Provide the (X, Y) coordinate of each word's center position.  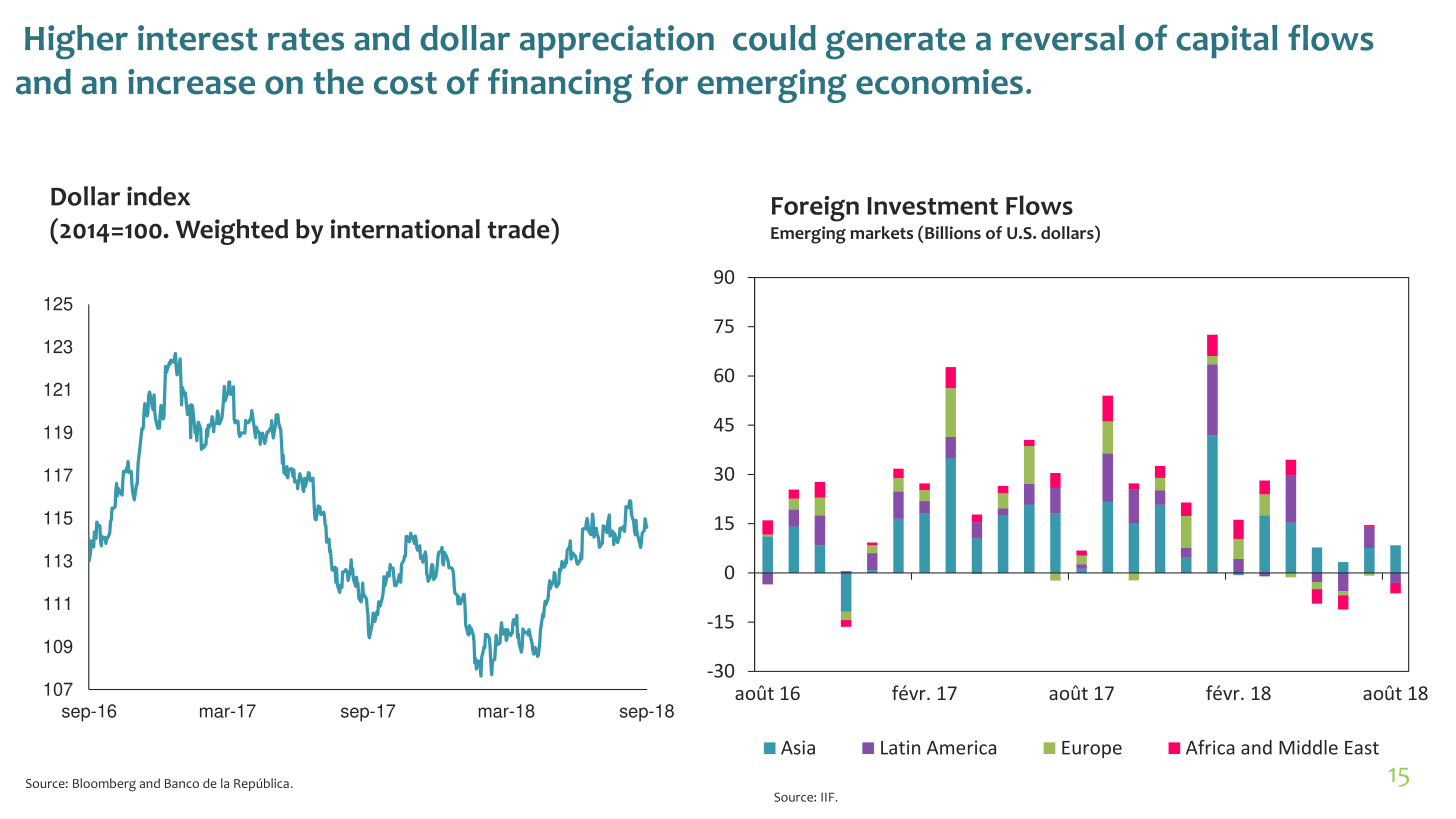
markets (881, 232)
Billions (953, 232)
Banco (182, 783)
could (774, 38)
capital (1226, 41)
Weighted (232, 232)
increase (191, 82)
